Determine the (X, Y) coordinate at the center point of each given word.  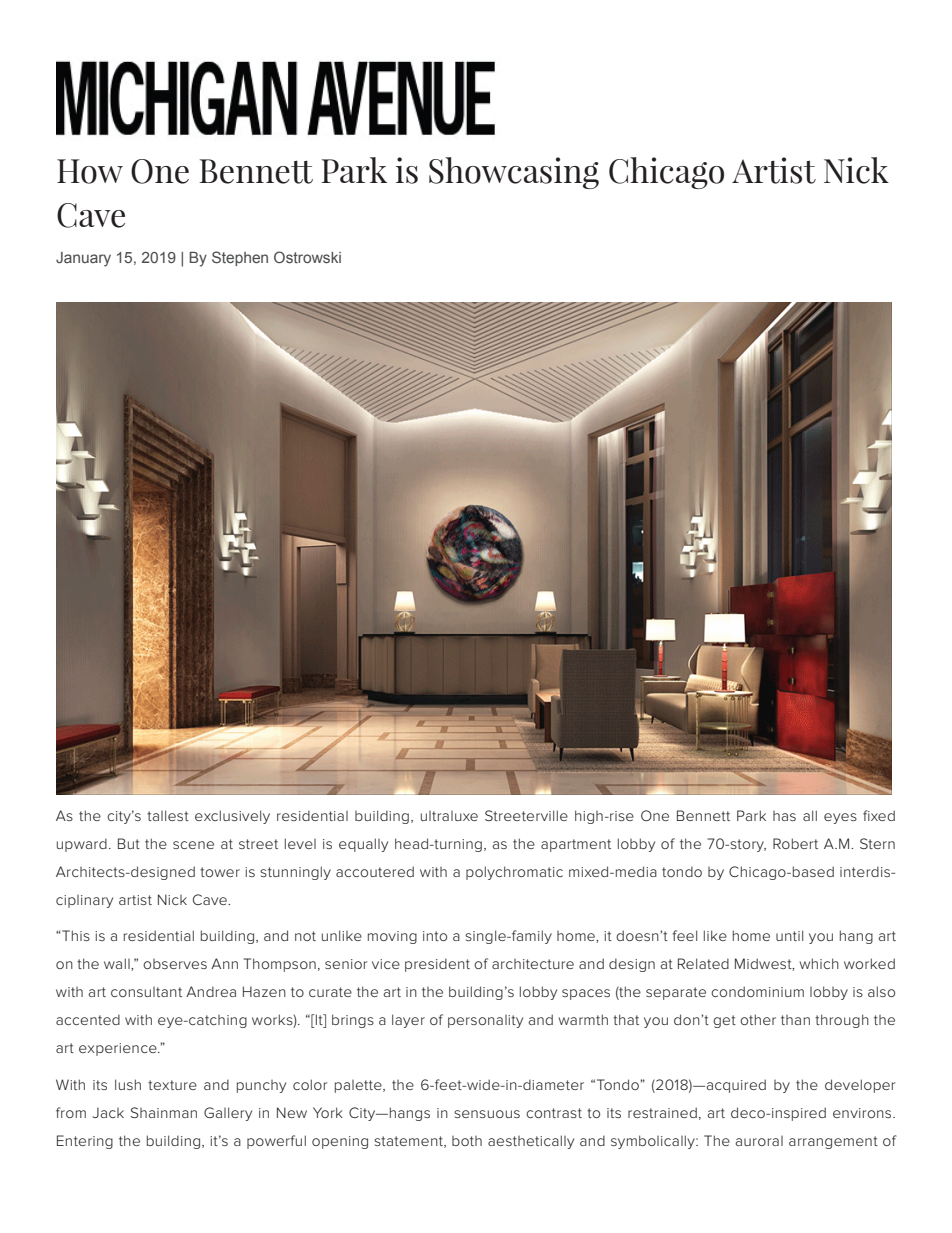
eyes (840, 818)
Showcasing (514, 173)
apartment (576, 845)
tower (220, 872)
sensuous (487, 1114)
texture (172, 1085)
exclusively (232, 817)
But (129, 843)
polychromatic (514, 873)
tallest (168, 815)
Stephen (240, 258)
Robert (795, 843)
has (784, 816)
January (83, 259)
